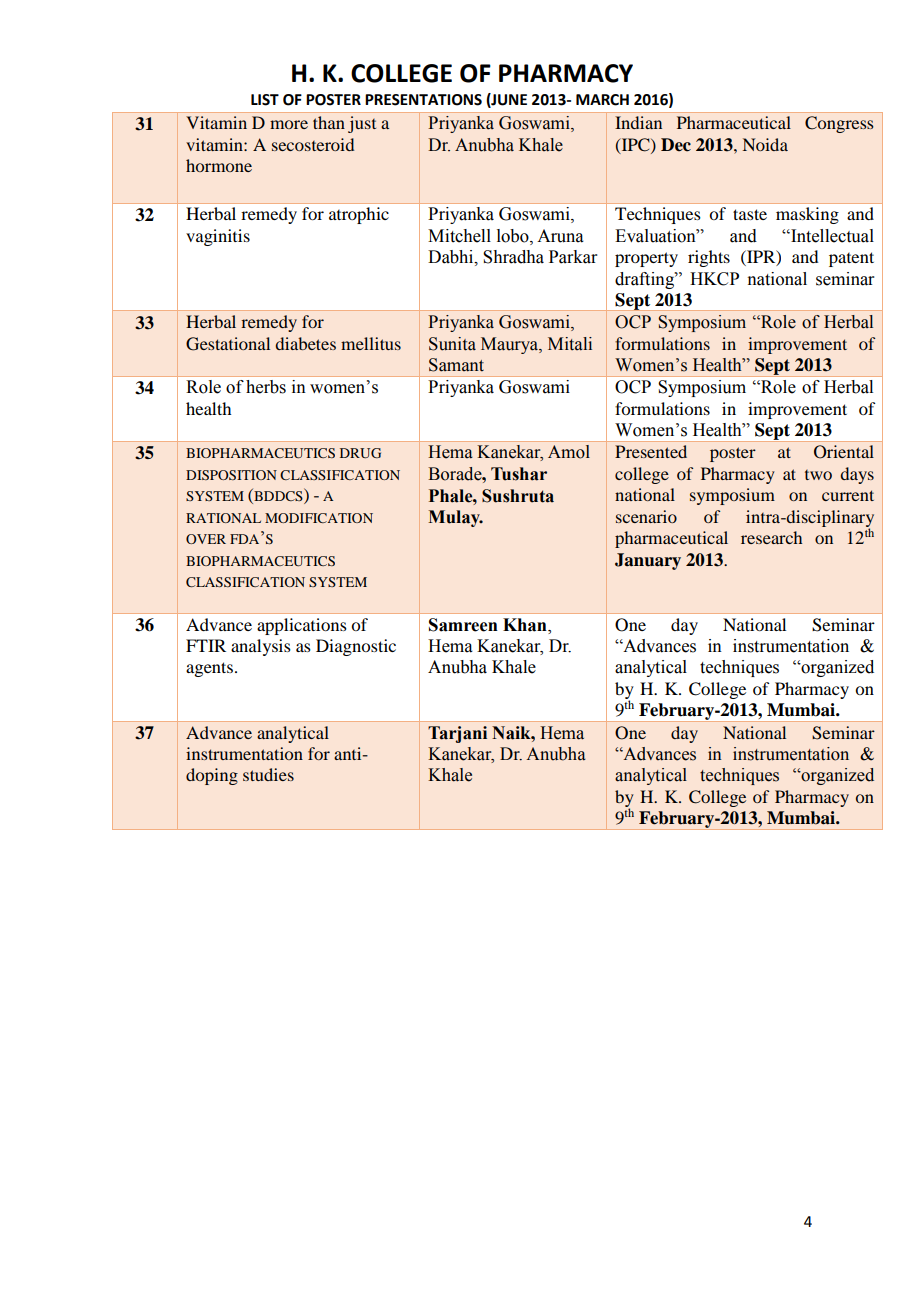  What do you see at coordinates (709, 258) in the image?
I see `rights` at bounding box center [709, 258].
